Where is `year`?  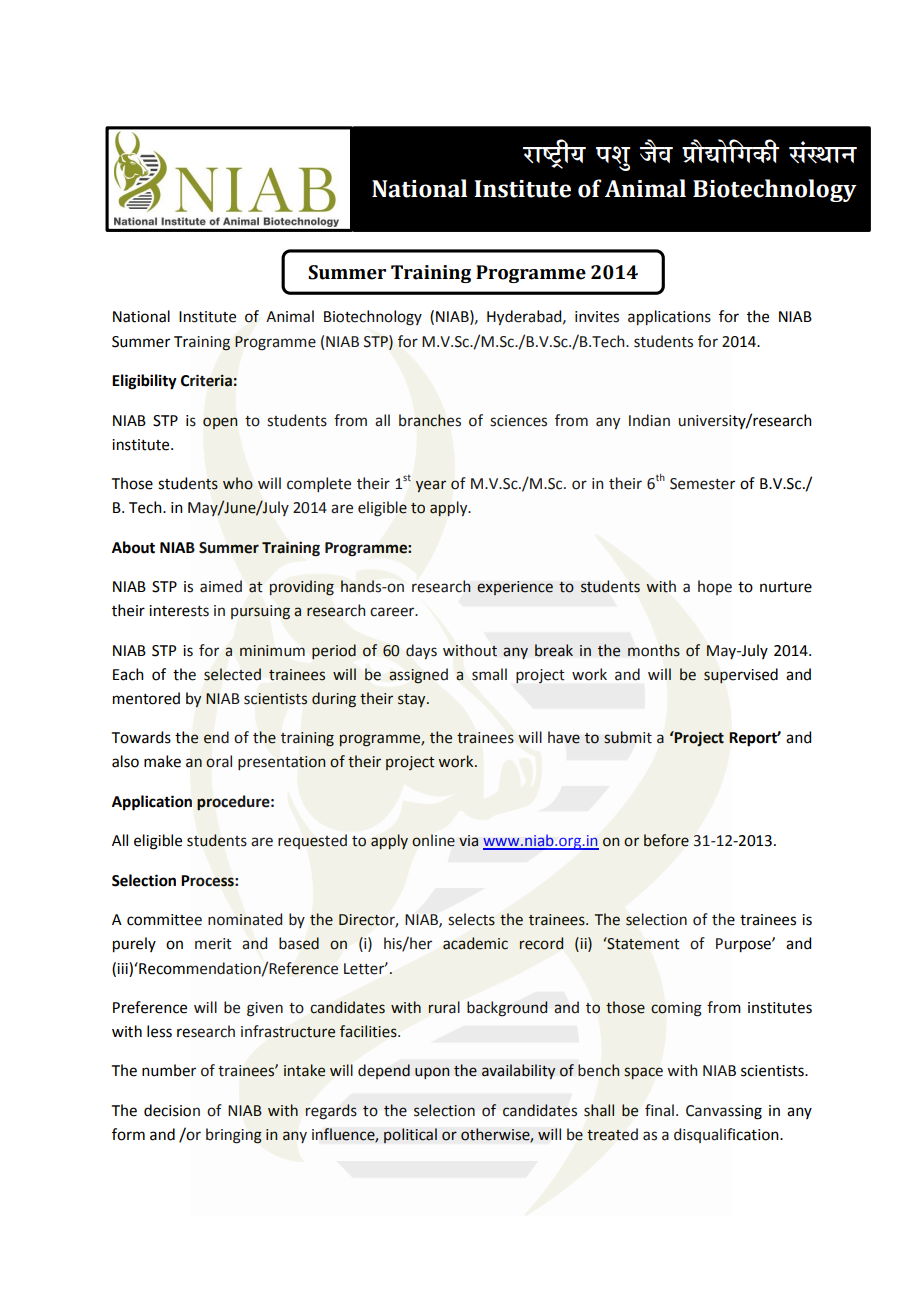
year is located at coordinates (431, 486).
